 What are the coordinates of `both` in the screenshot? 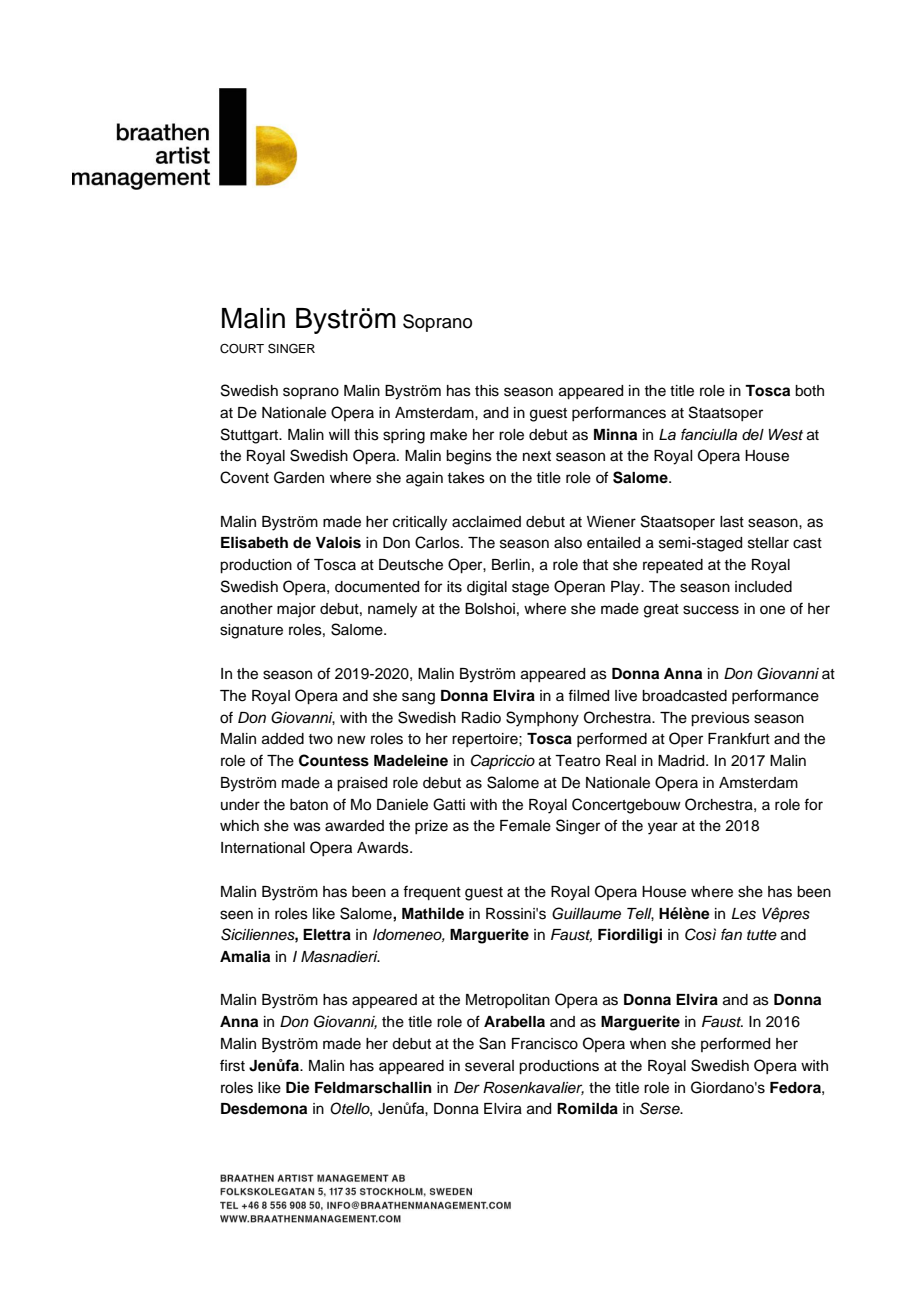 It's located at (809, 391).
